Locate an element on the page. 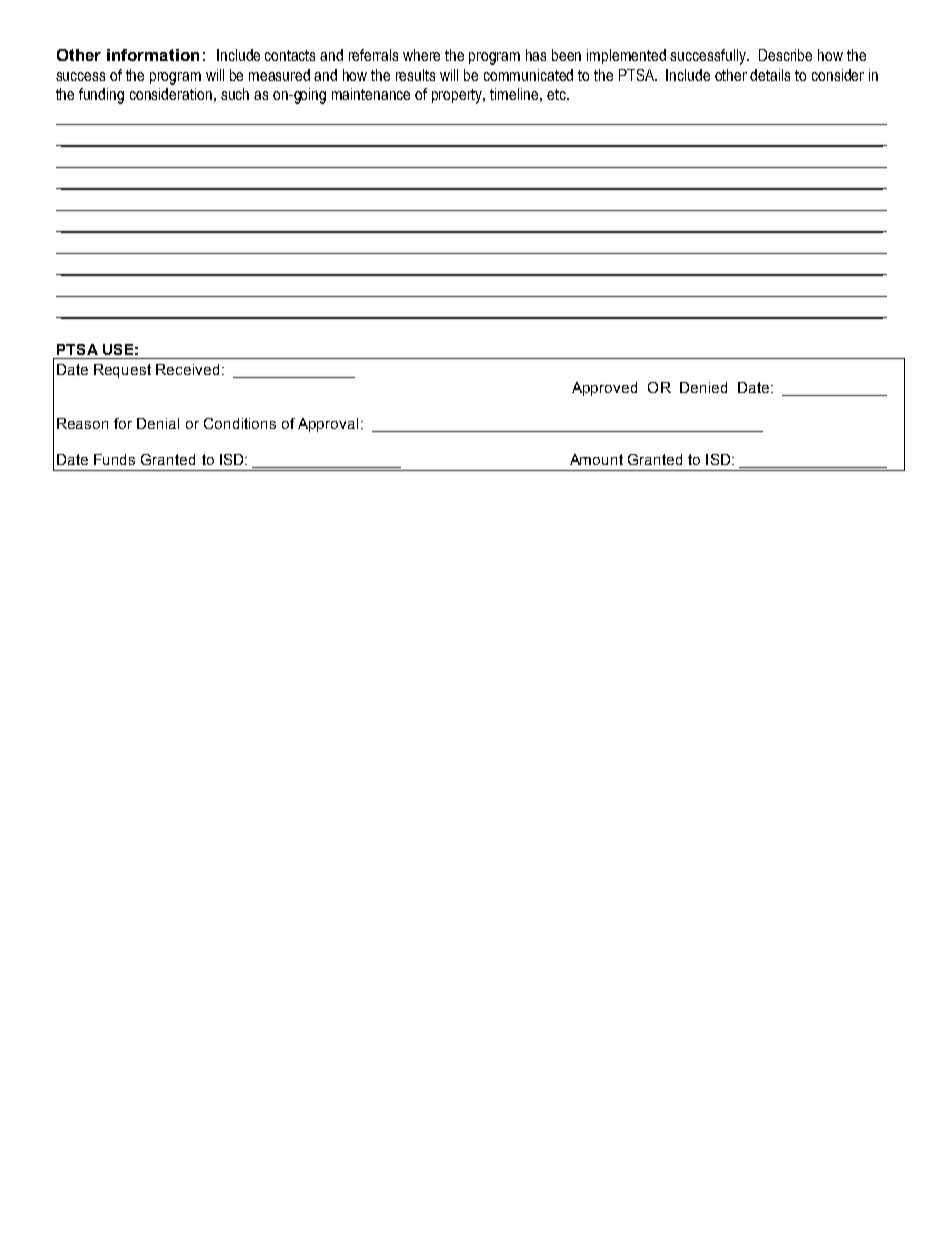 Image resolution: width=952 pixels, height=1233 pixels. such is located at coordinates (235, 94).
